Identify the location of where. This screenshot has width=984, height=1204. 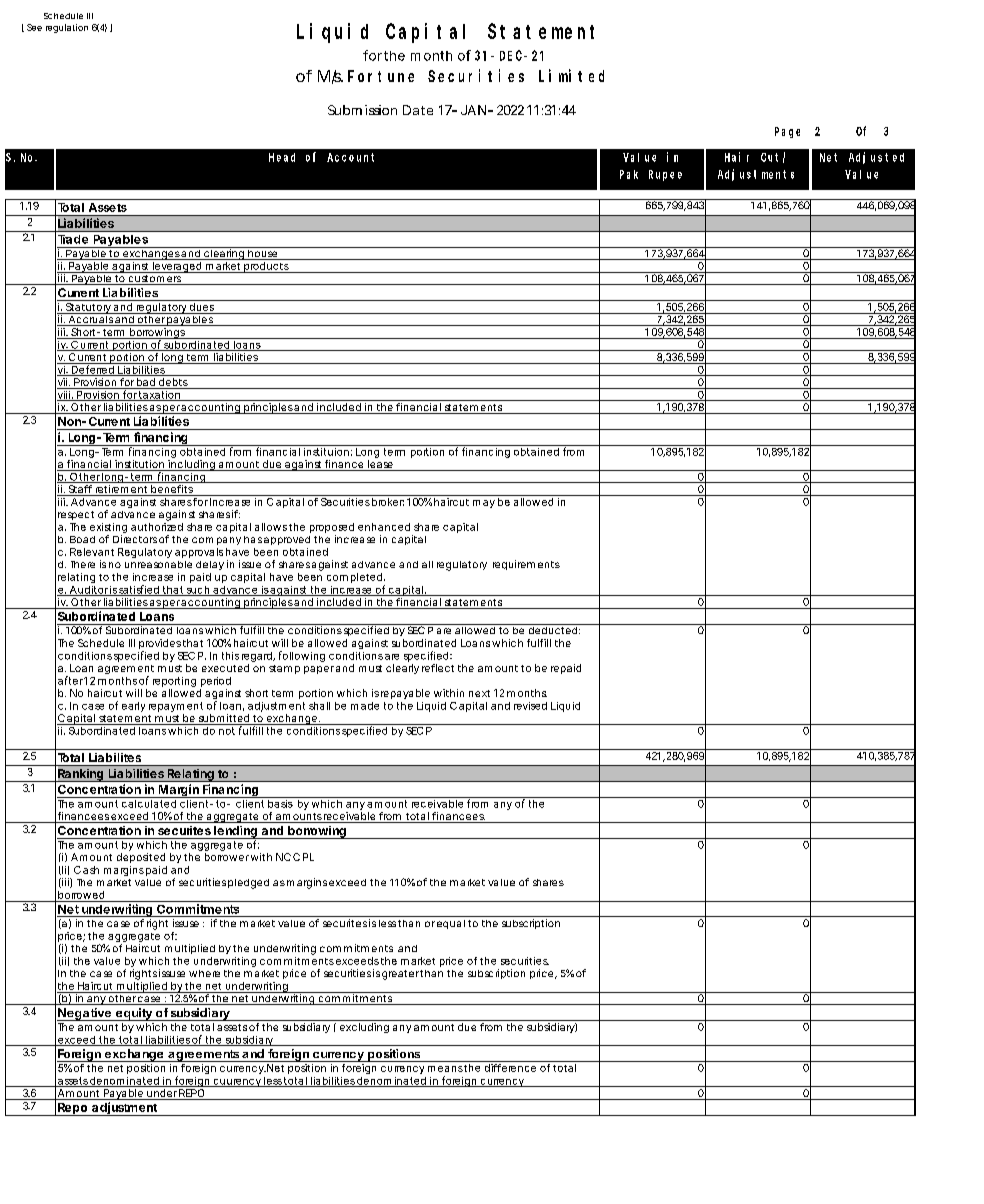
(204, 973).
